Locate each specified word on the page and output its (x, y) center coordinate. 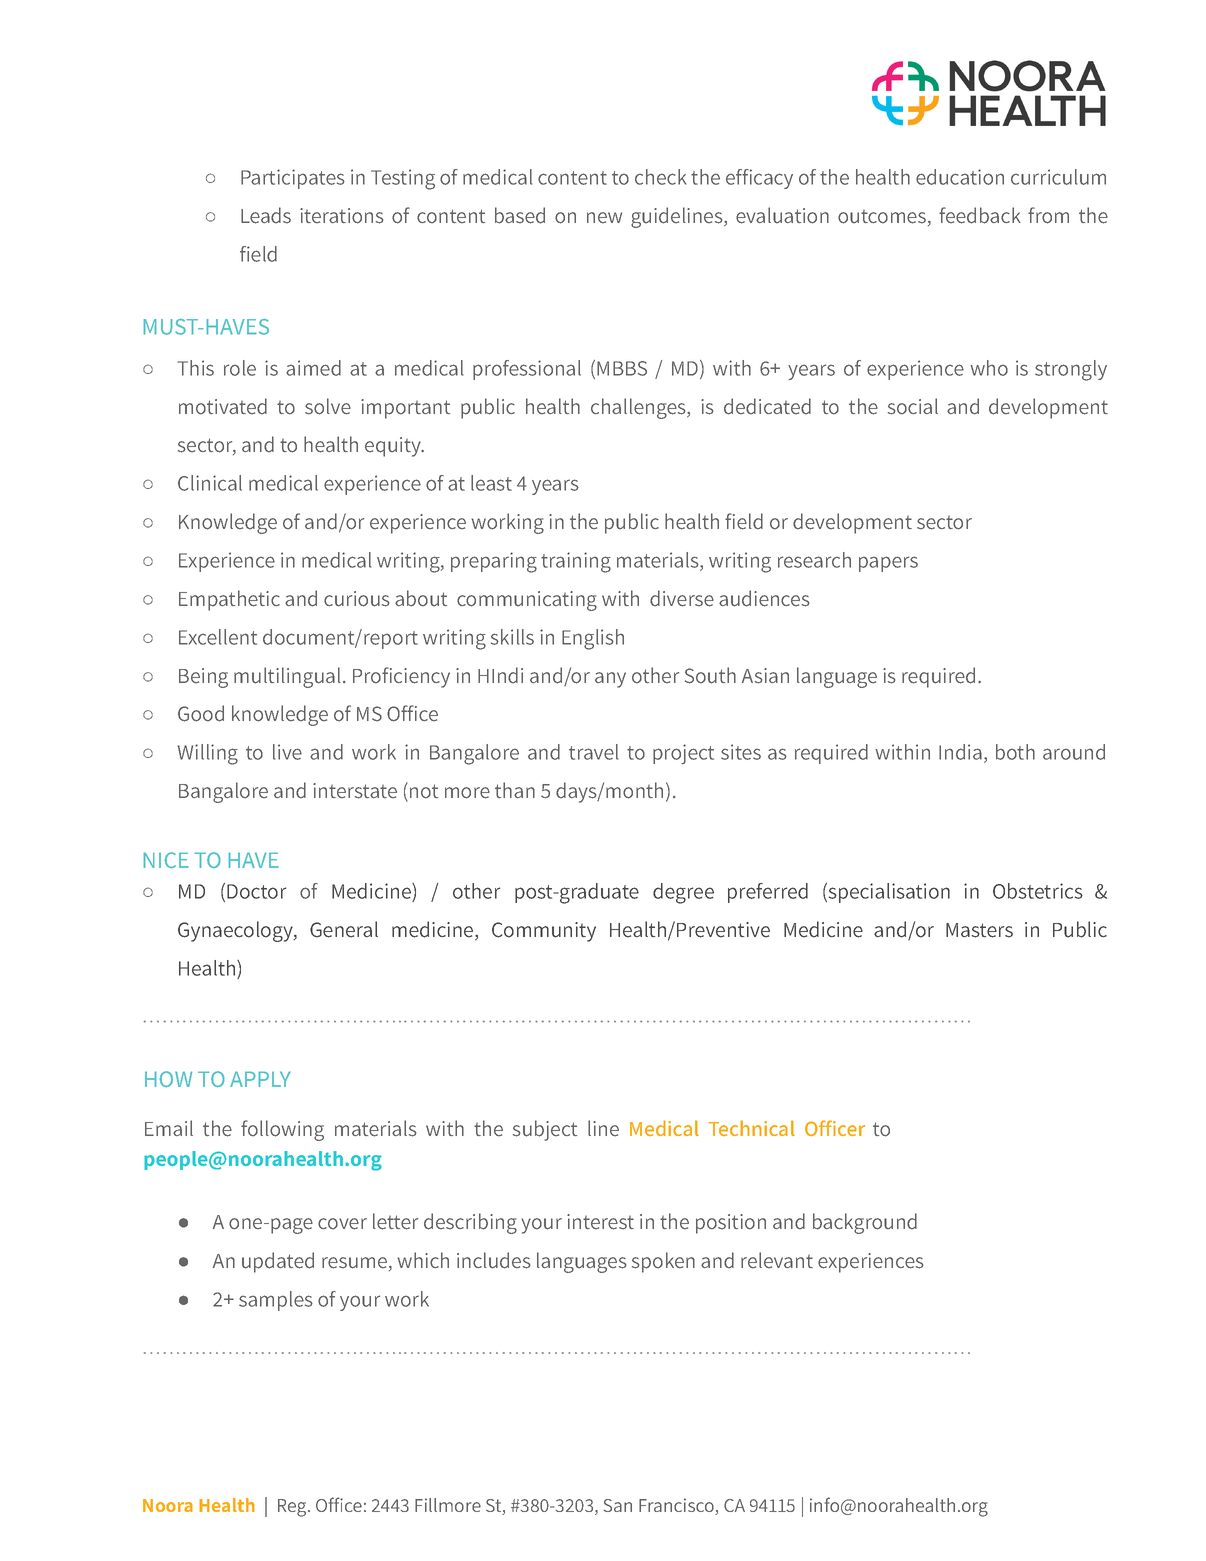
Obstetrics (1038, 891)
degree (683, 893)
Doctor (256, 891)
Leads (266, 215)
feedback (980, 215)
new (604, 218)
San (618, 1505)
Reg (293, 1508)
